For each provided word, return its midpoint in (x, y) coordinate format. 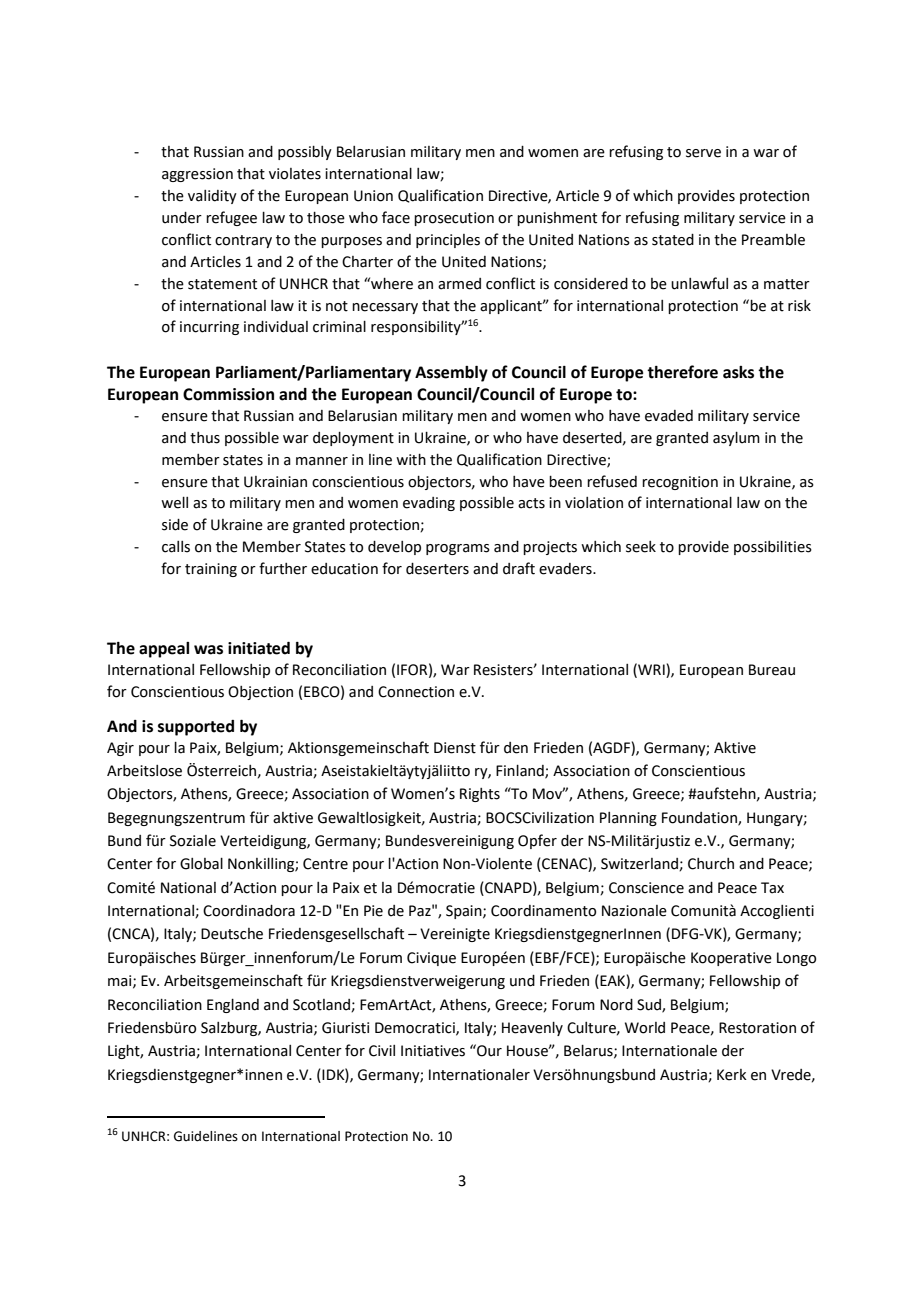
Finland (521, 772)
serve (703, 153)
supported (196, 728)
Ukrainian (275, 482)
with (411, 460)
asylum (736, 439)
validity (212, 197)
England (233, 1006)
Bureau (772, 670)
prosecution (454, 219)
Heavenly (532, 1029)
